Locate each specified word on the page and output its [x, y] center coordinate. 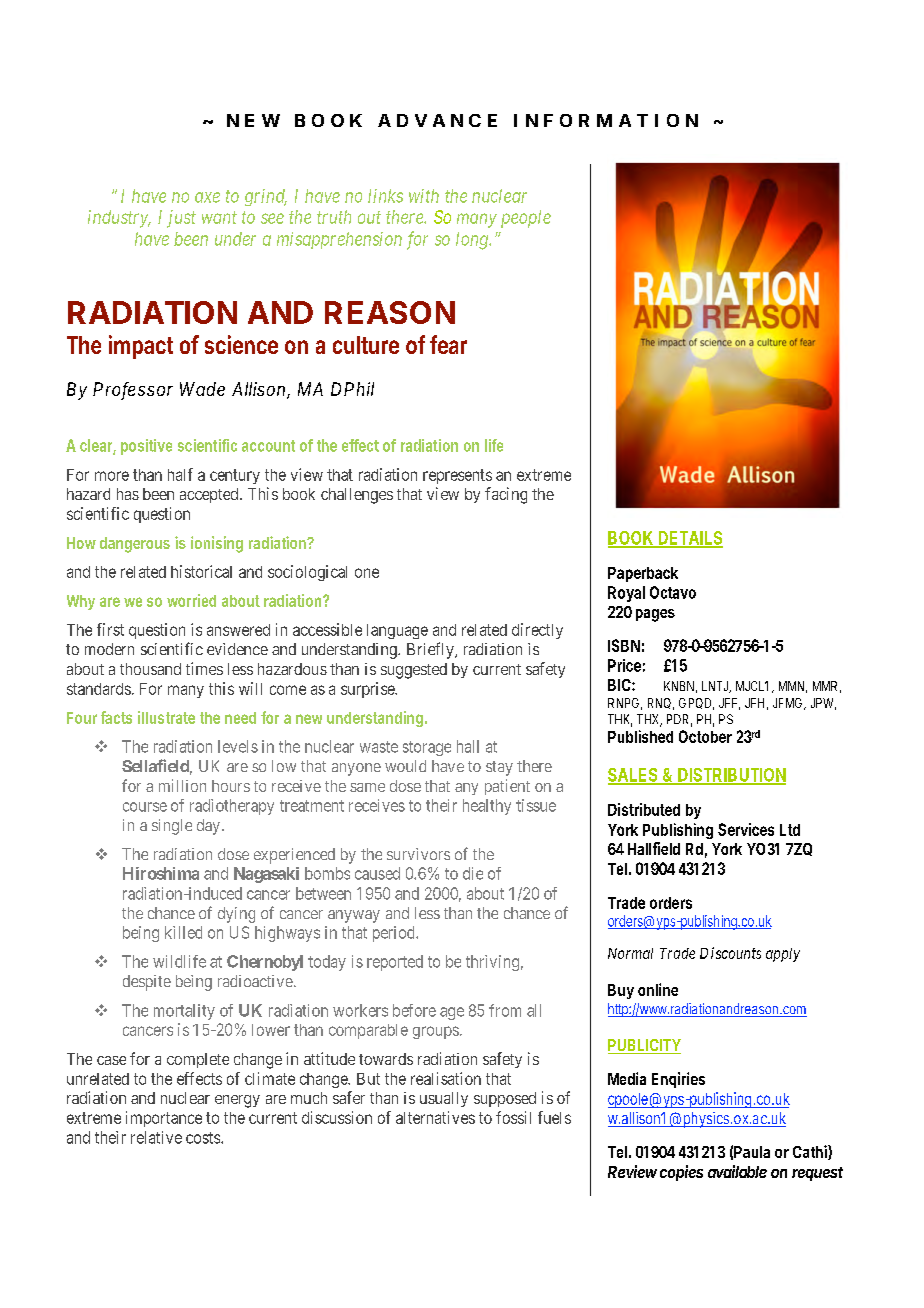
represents [457, 476]
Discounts [730, 953]
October [705, 736]
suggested [414, 671]
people [526, 219]
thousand [150, 669]
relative [156, 1137]
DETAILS [690, 539]
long [473, 241]
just [181, 219]
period [395, 934]
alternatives [435, 1117]
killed [183, 932]
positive [146, 447]
